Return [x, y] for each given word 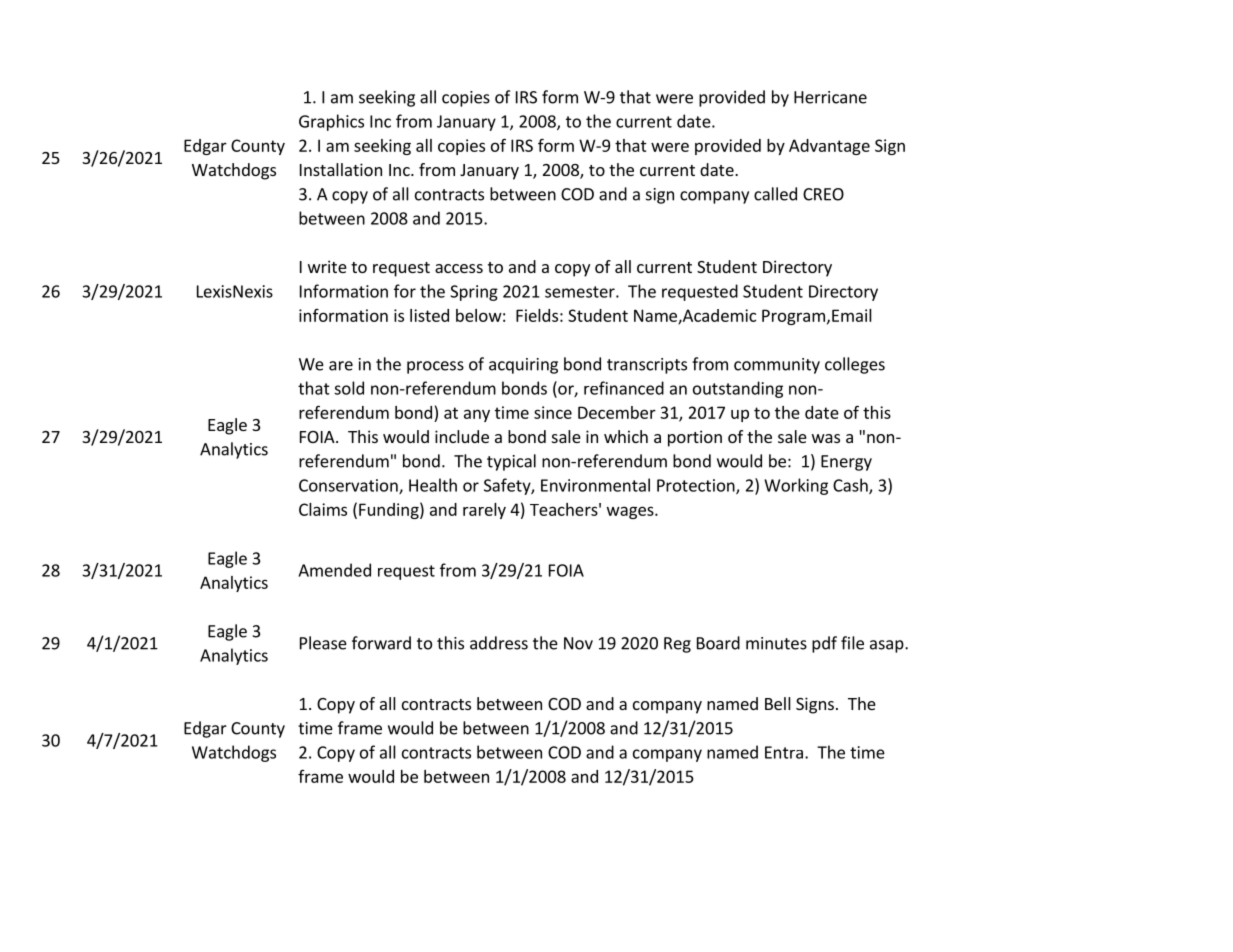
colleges [855, 365]
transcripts [647, 366]
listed [429, 315]
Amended [334, 570]
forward [381, 643]
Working [796, 486]
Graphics [331, 122]
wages [631, 512]
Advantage [829, 147]
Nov [578, 643]
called [775, 194]
